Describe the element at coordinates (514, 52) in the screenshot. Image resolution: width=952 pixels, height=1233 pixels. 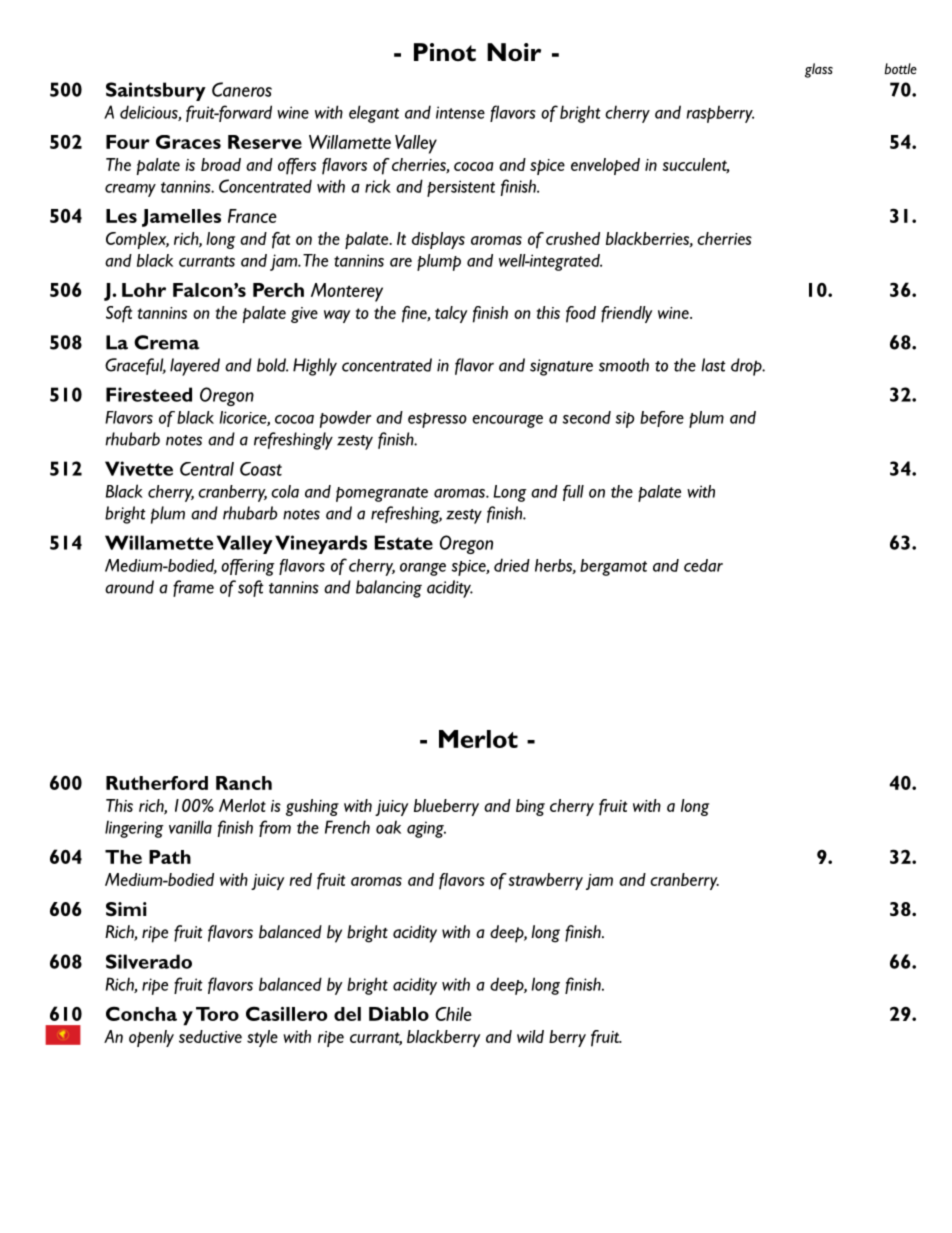
I see `Noir` at that location.
